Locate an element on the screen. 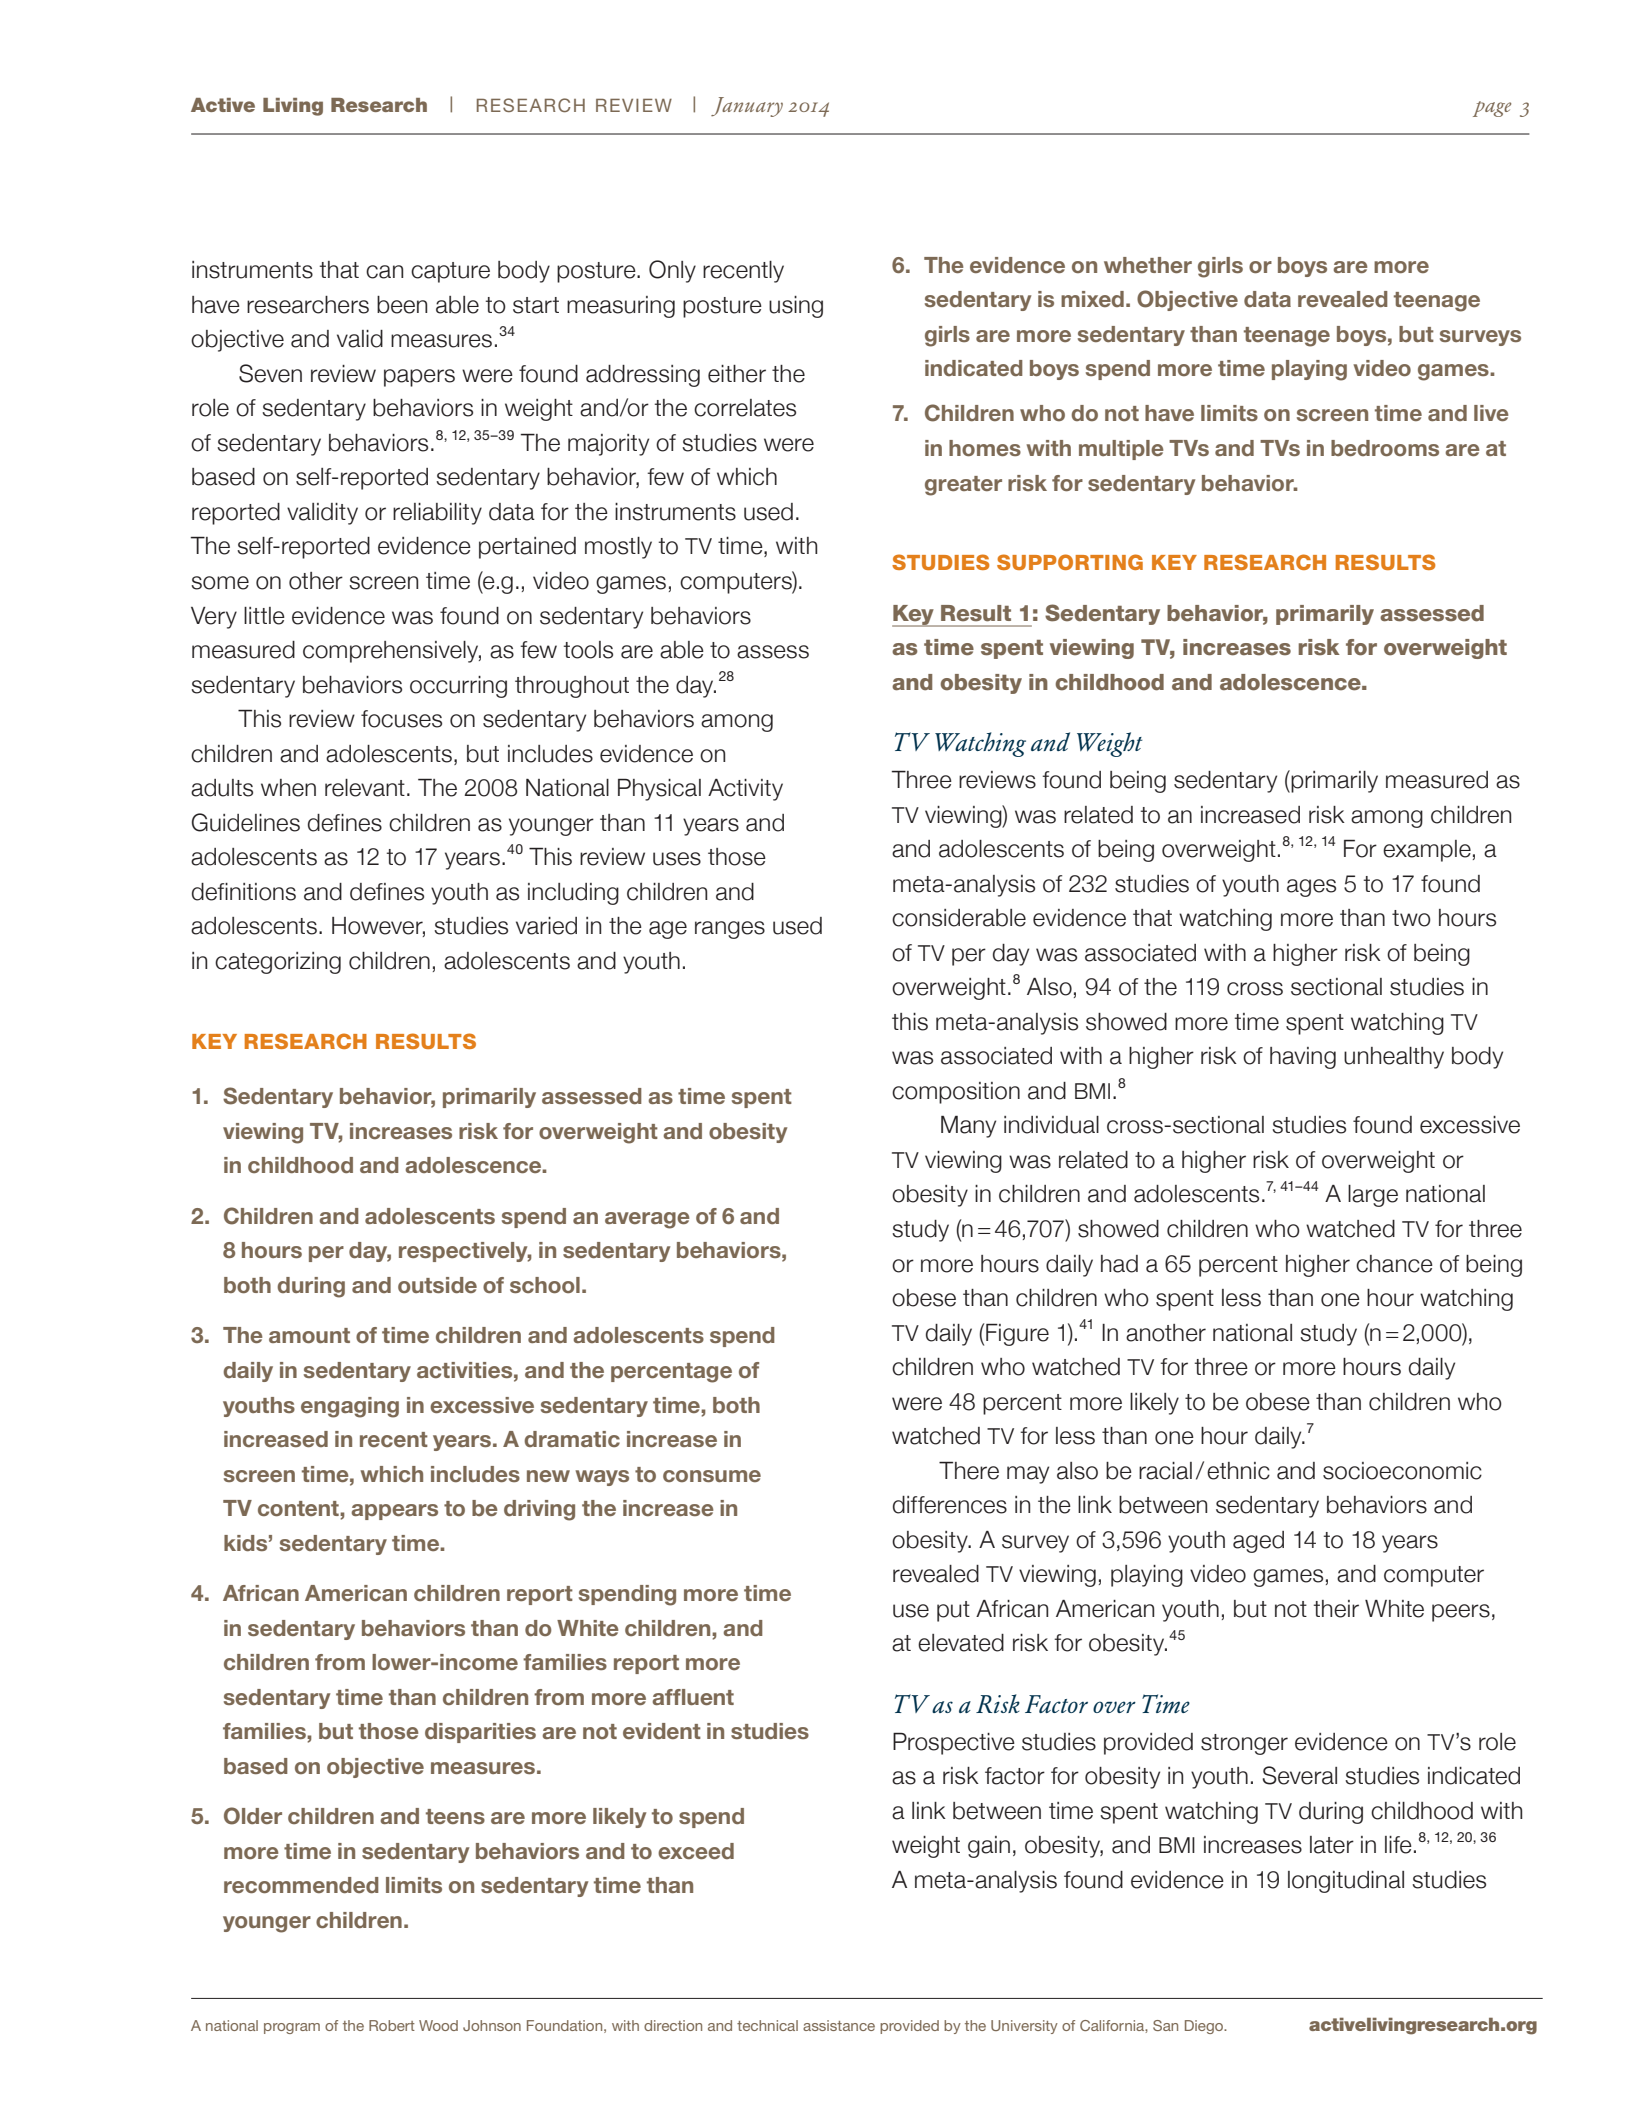 The width and height of the screenshot is (1625, 2104). relevant is located at coordinates (365, 788).
